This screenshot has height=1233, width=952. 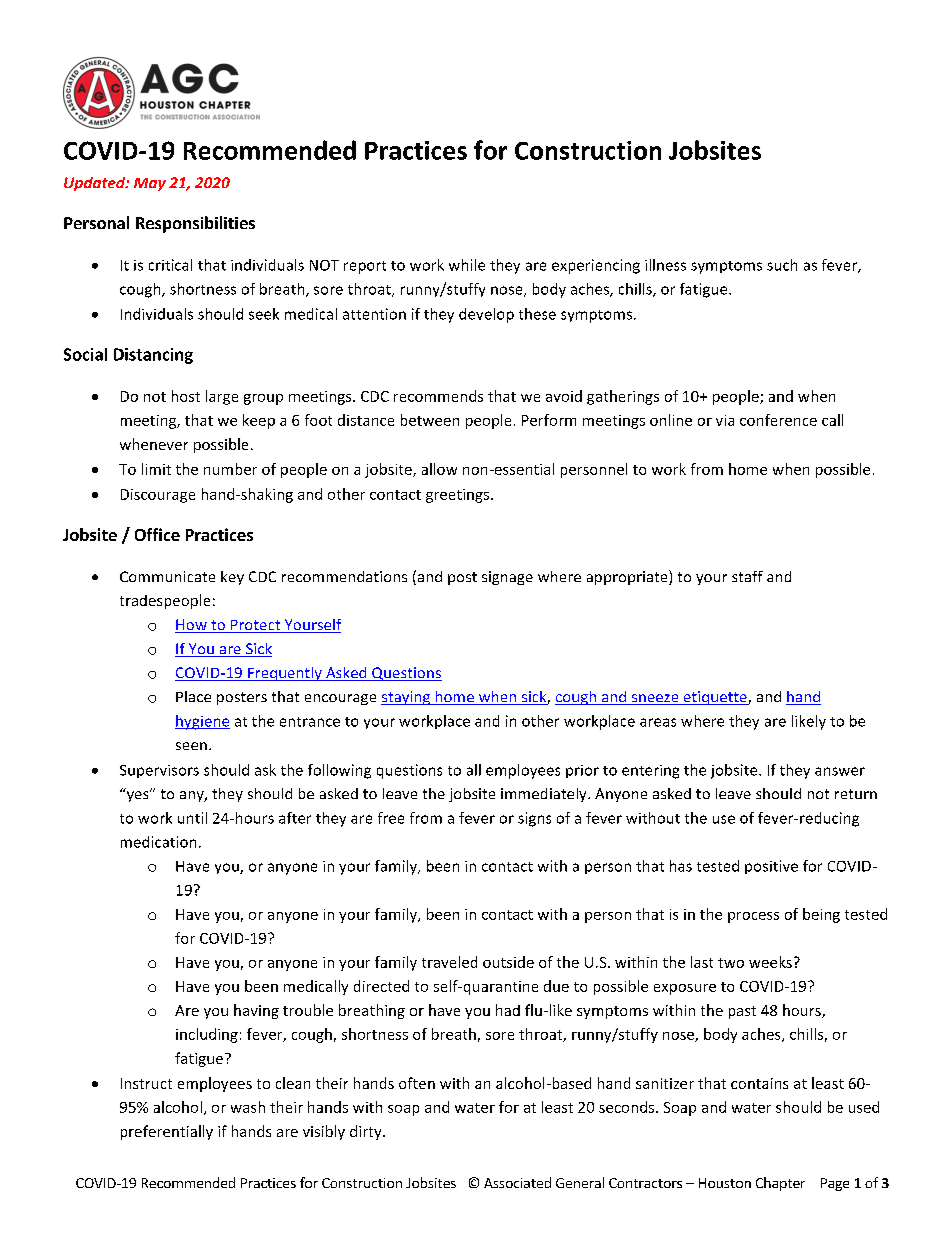 What do you see at coordinates (407, 698) in the screenshot?
I see `staying` at bounding box center [407, 698].
